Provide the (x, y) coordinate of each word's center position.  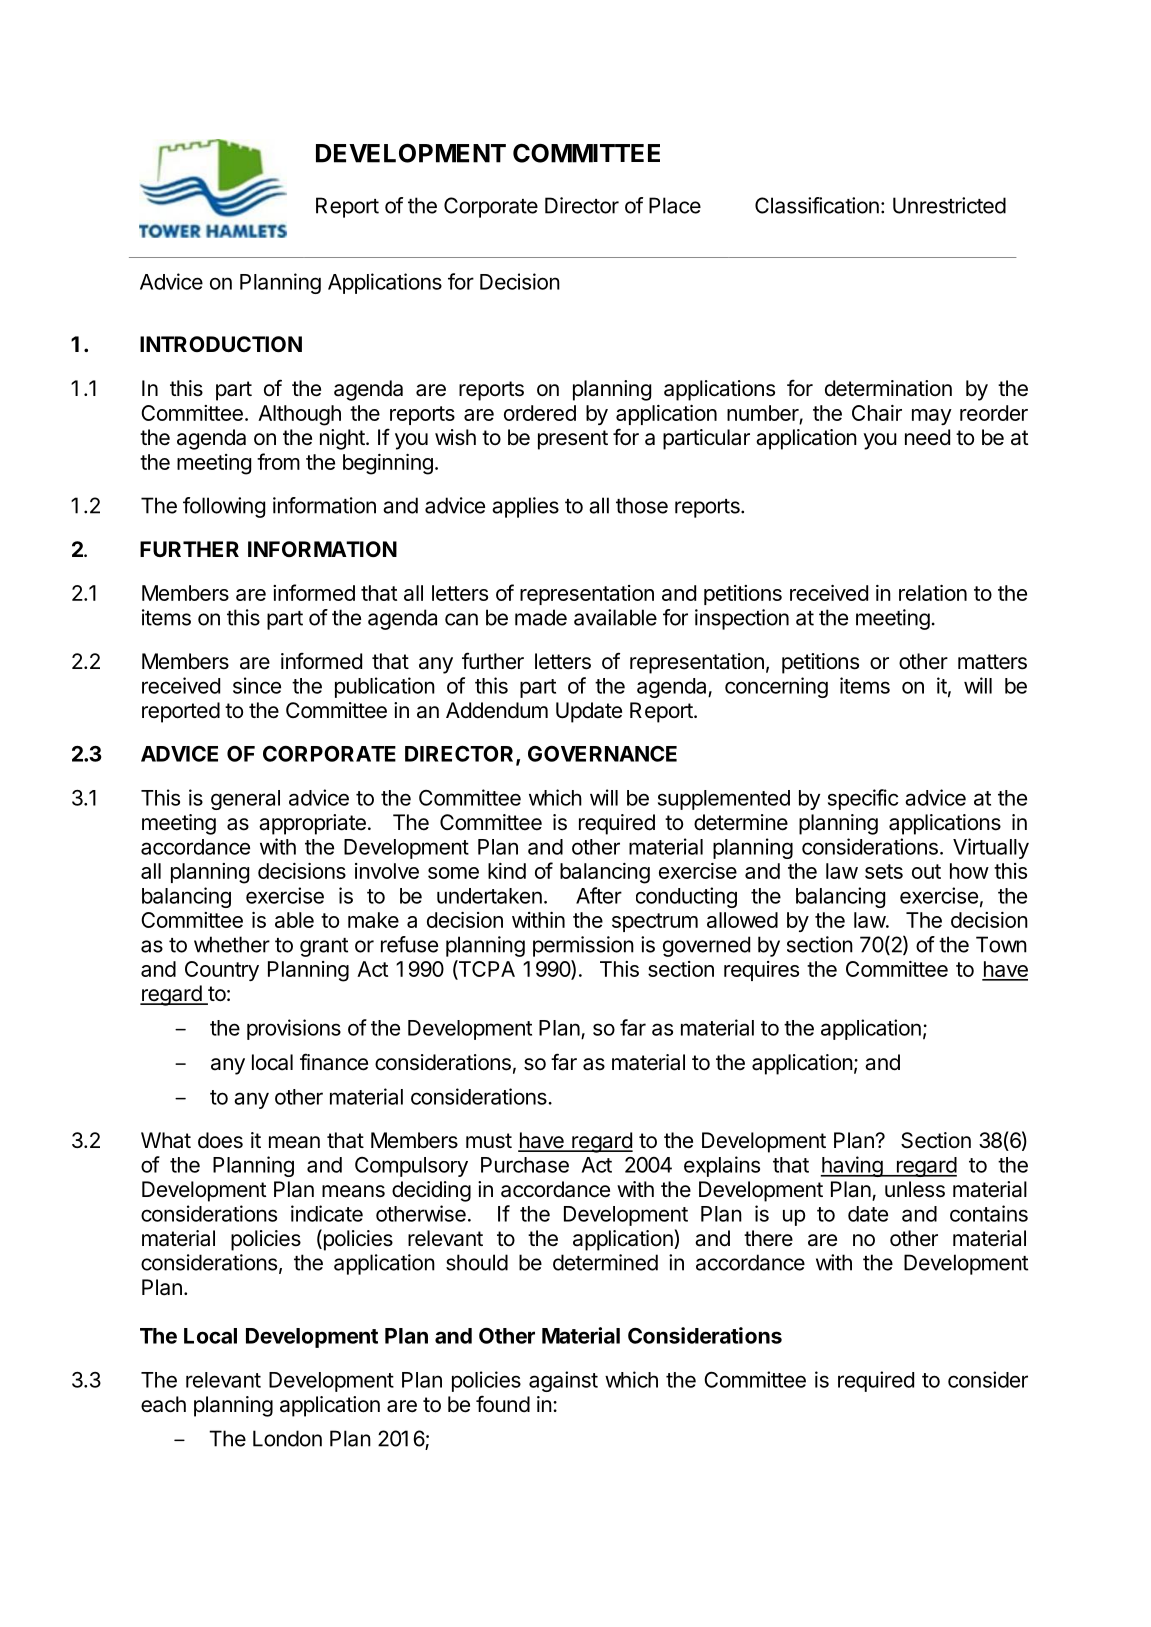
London (287, 1438)
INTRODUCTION (221, 344)
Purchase (525, 1165)
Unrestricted (949, 205)
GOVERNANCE (602, 754)
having (852, 1166)
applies (525, 507)
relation (933, 593)
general (245, 800)
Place (675, 205)
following (224, 507)
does (220, 1140)
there (768, 1238)
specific (863, 799)
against (563, 1381)
